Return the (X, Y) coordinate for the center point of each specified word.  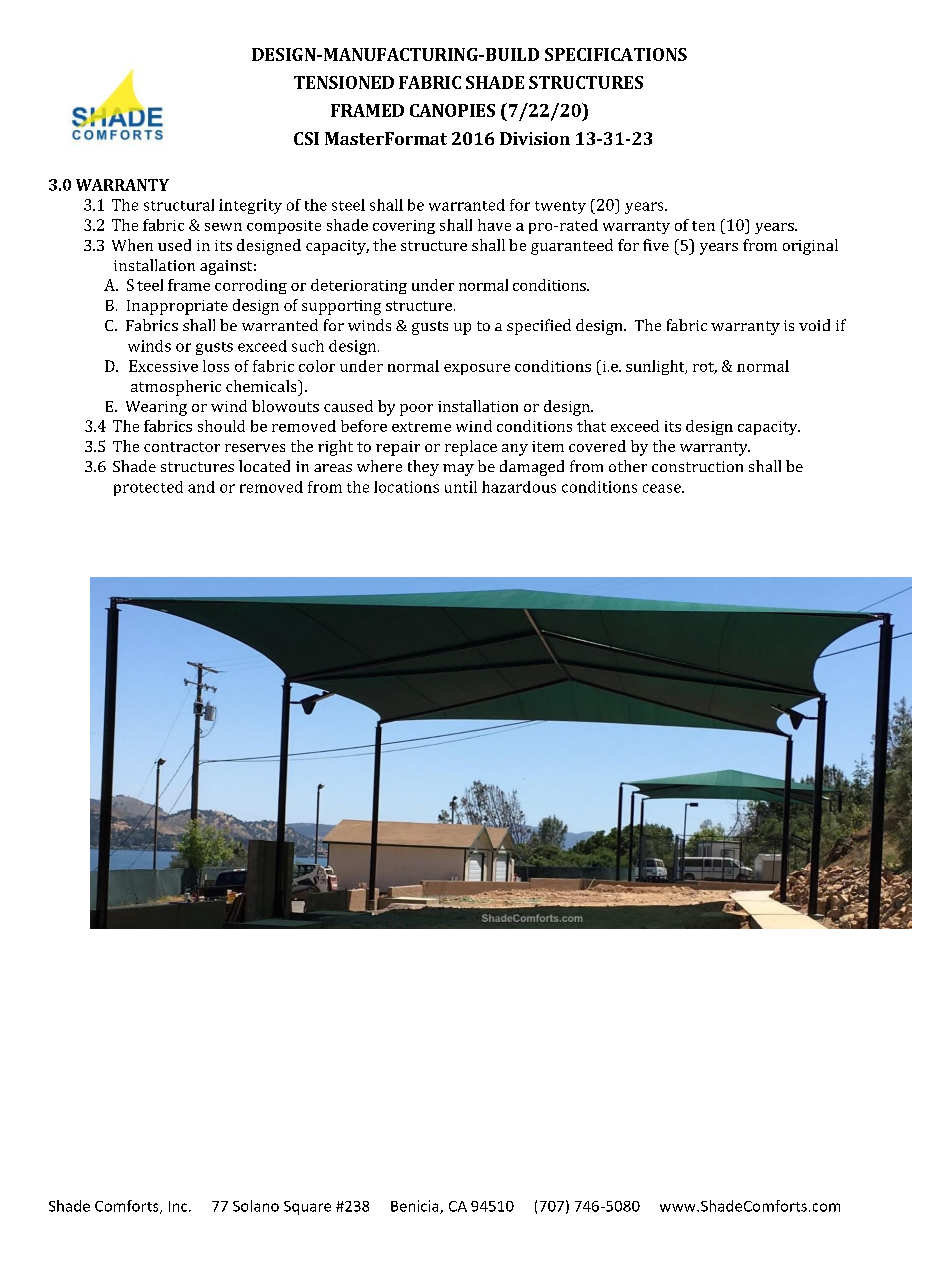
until (461, 487)
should (221, 426)
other (628, 466)
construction (697, 466)
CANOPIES (452, 110)
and (201, 487)
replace (471, 448)
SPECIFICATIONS (616, 54)
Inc (179, 1206)
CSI (306, 138)
